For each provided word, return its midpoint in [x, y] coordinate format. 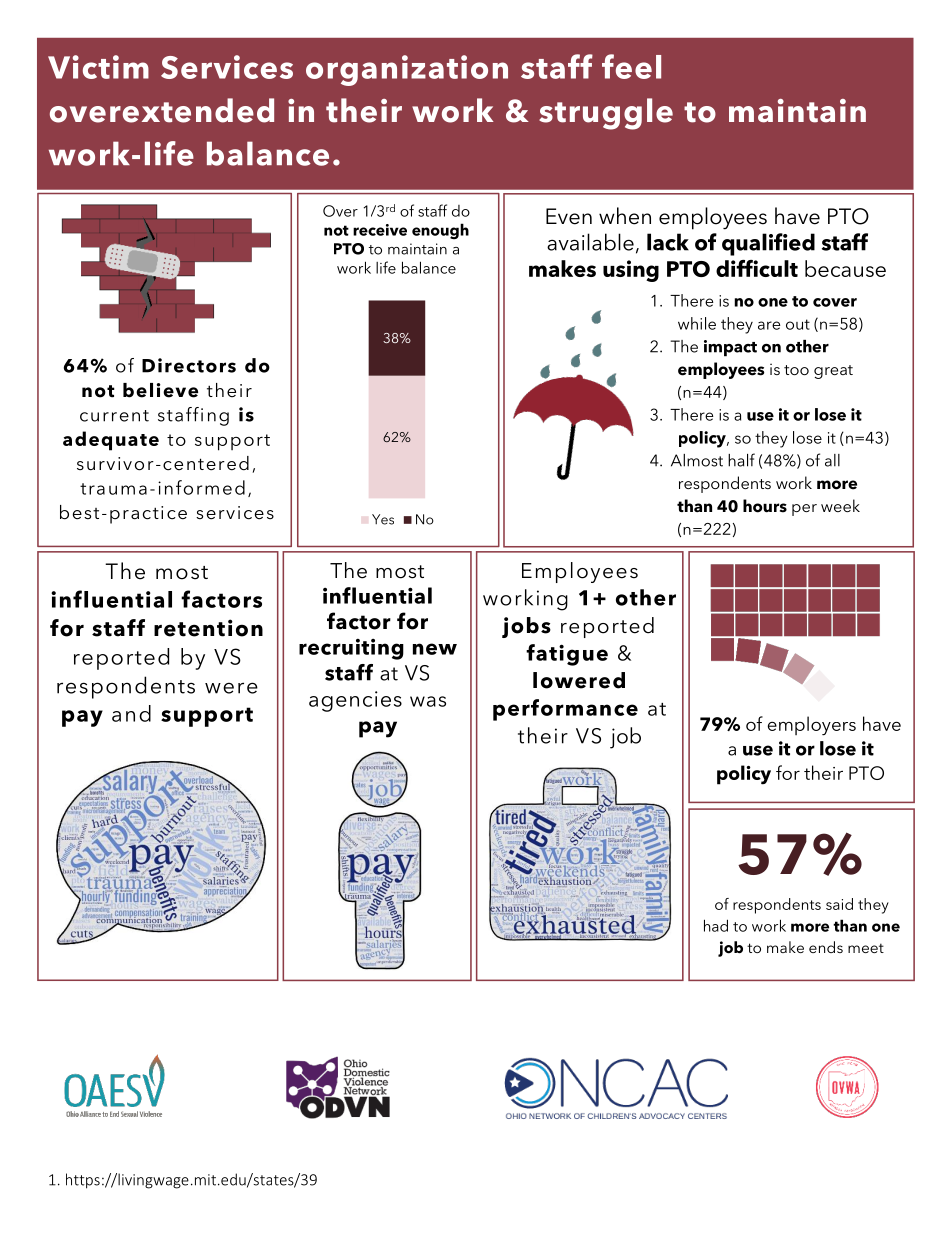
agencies [355, 701]
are [769, 325]
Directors [189, 365]
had [716, 925]
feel [631, 66]
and [131, 713]
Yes [383, 519]
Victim [98, 67]
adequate [111, 441]
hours [765, 506]
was [428, 701]
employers [812, 726]
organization [407, 70]
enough [440, 231]
